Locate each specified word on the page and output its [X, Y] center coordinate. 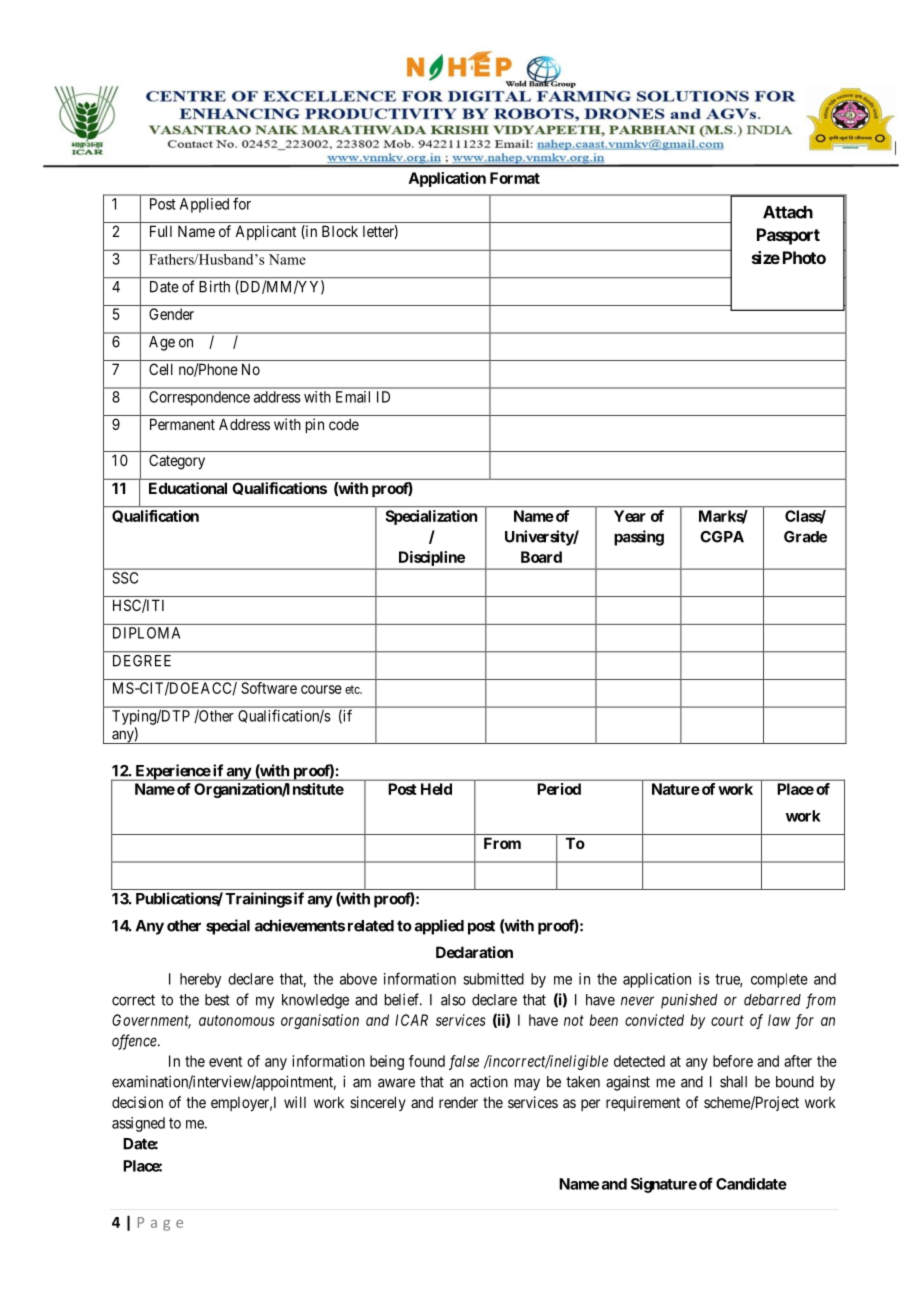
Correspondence [199, 398]
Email [353, 397]
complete [779, 980]
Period [559, 789]
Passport [788, 236]
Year [630, 516]
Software [269, 688]
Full [161, 231]
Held [436, 789]
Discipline [432, 558]
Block [340, 231]
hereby [200, 980]
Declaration [474, 952]
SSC [125, 578]
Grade [805, 537]
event [225, 1061]
